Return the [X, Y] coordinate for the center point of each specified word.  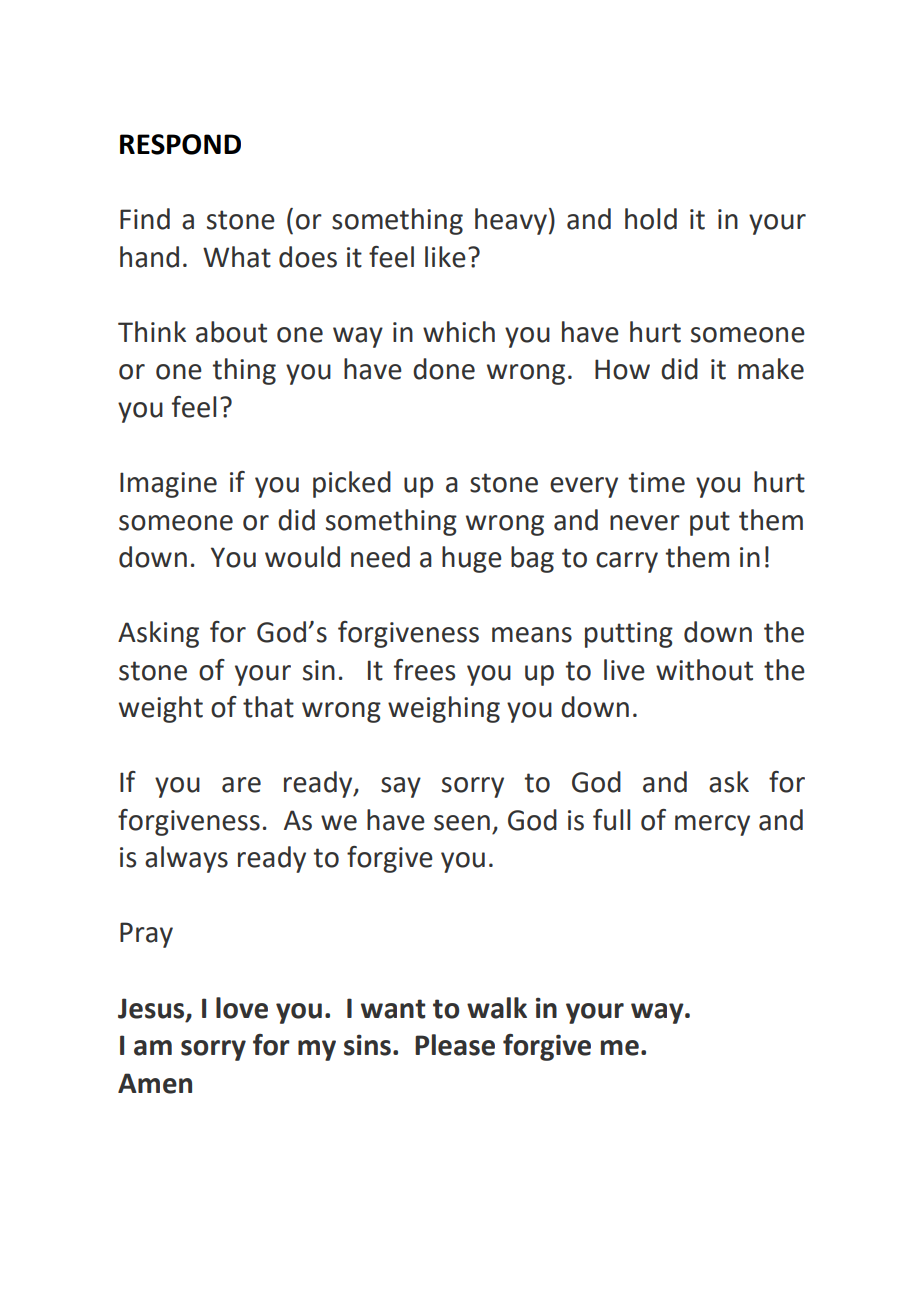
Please [455, 1045]
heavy [511, 221]
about [231, 332]
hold [651, 219]
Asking [158, 634]
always [186, 859]
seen [462, 823]
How [622, 369]
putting [629, 635]
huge [472, 559]
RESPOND [180, 144]
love [242, 1008]
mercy [712, 825]
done [444, 369]
